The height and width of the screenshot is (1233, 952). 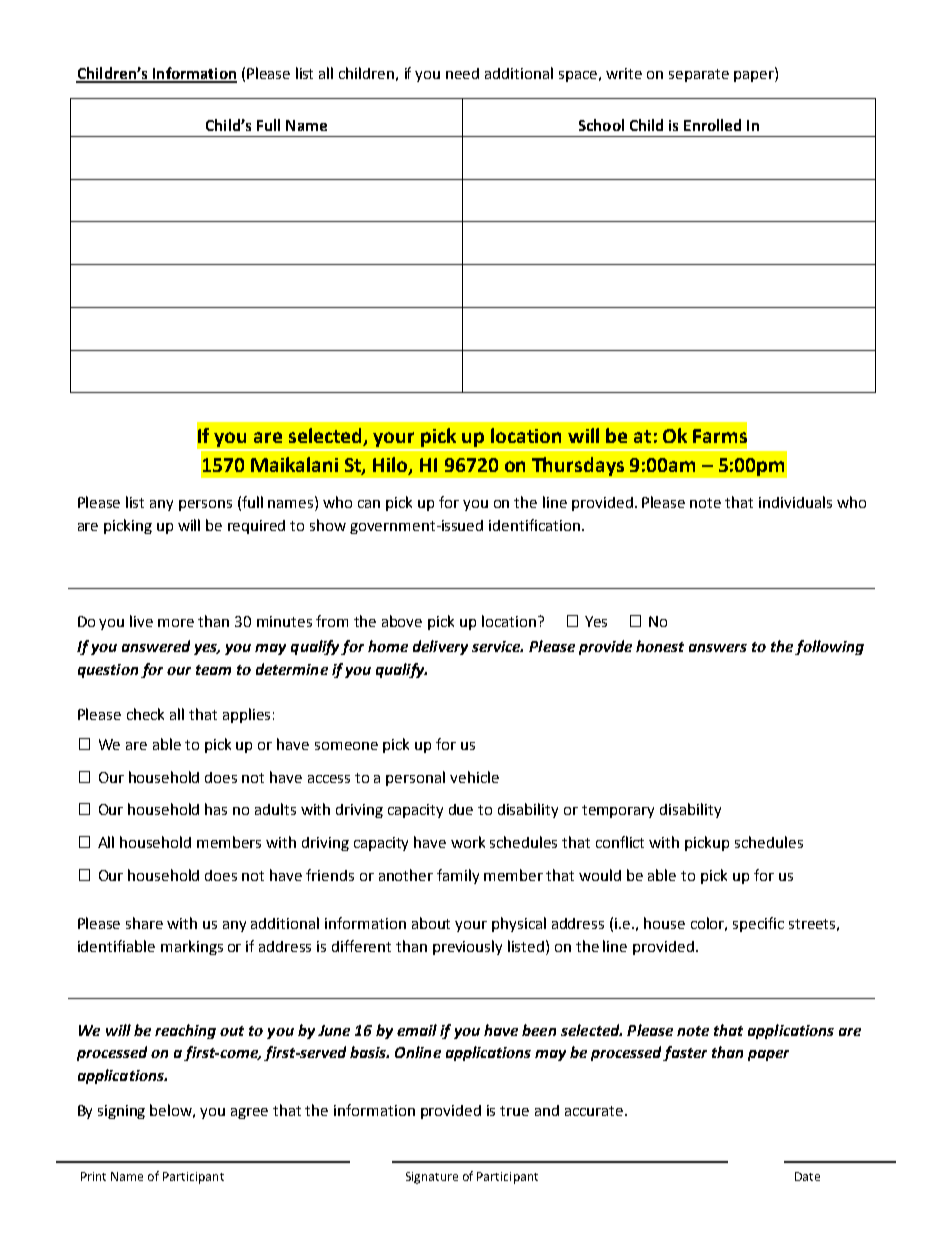 I want to click on School, so click(x=601, y=125).
